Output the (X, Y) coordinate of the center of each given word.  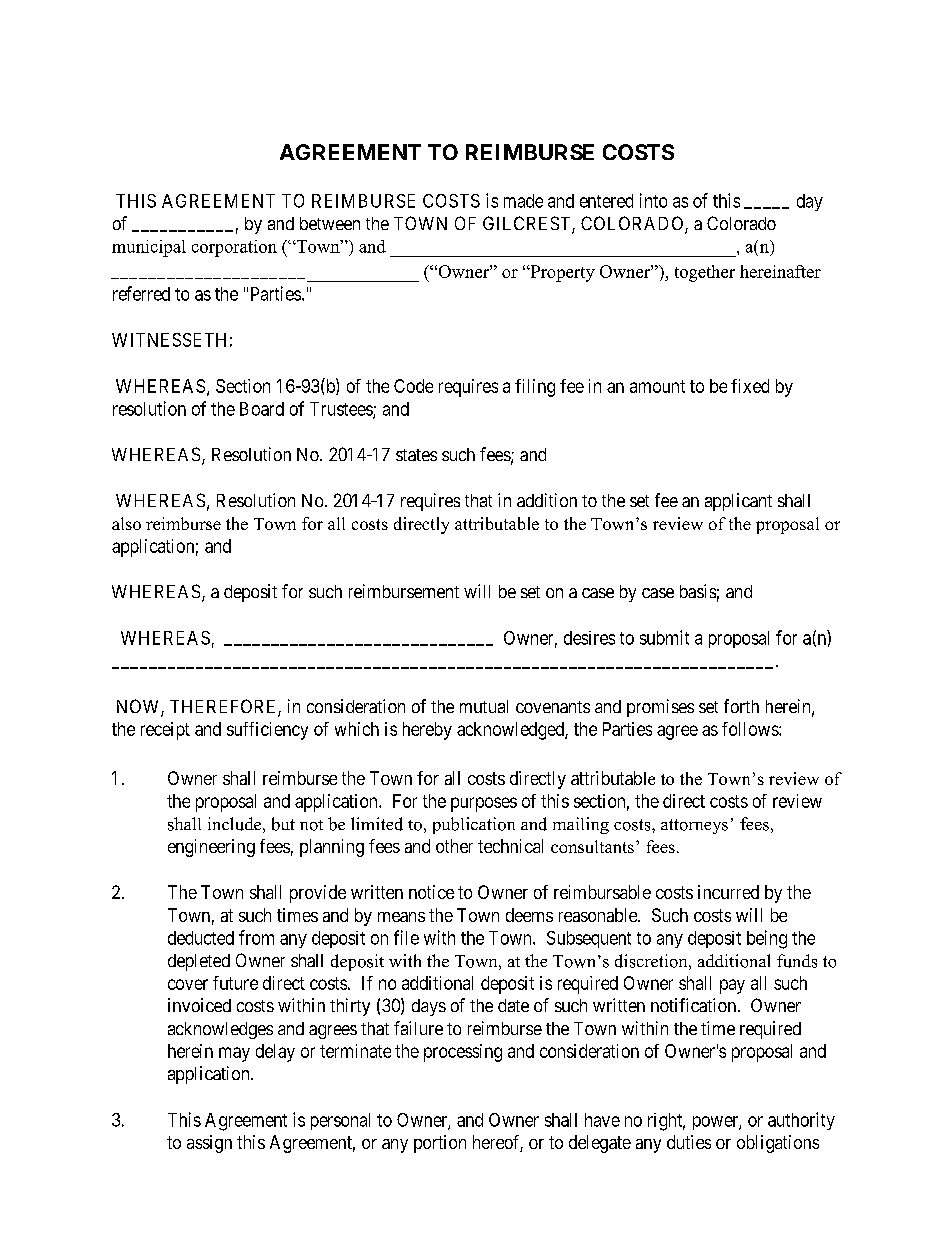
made (523, 201)
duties (689, 1142)
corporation (234, 248)
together (705, 273)
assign (209, 1144)
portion (440, 1144)
